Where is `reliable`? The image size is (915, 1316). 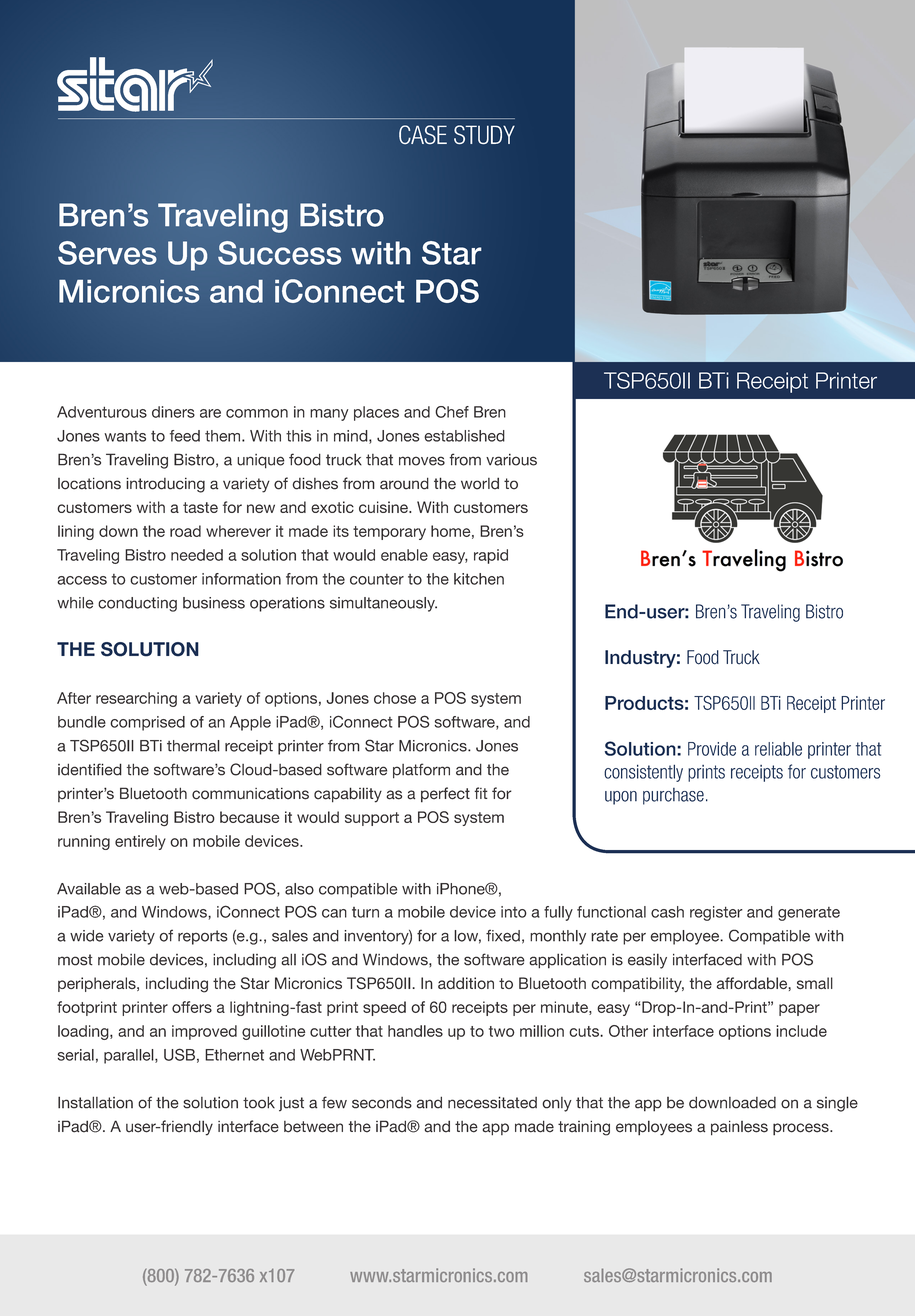
reliable is located at coordinates (778, 749).
